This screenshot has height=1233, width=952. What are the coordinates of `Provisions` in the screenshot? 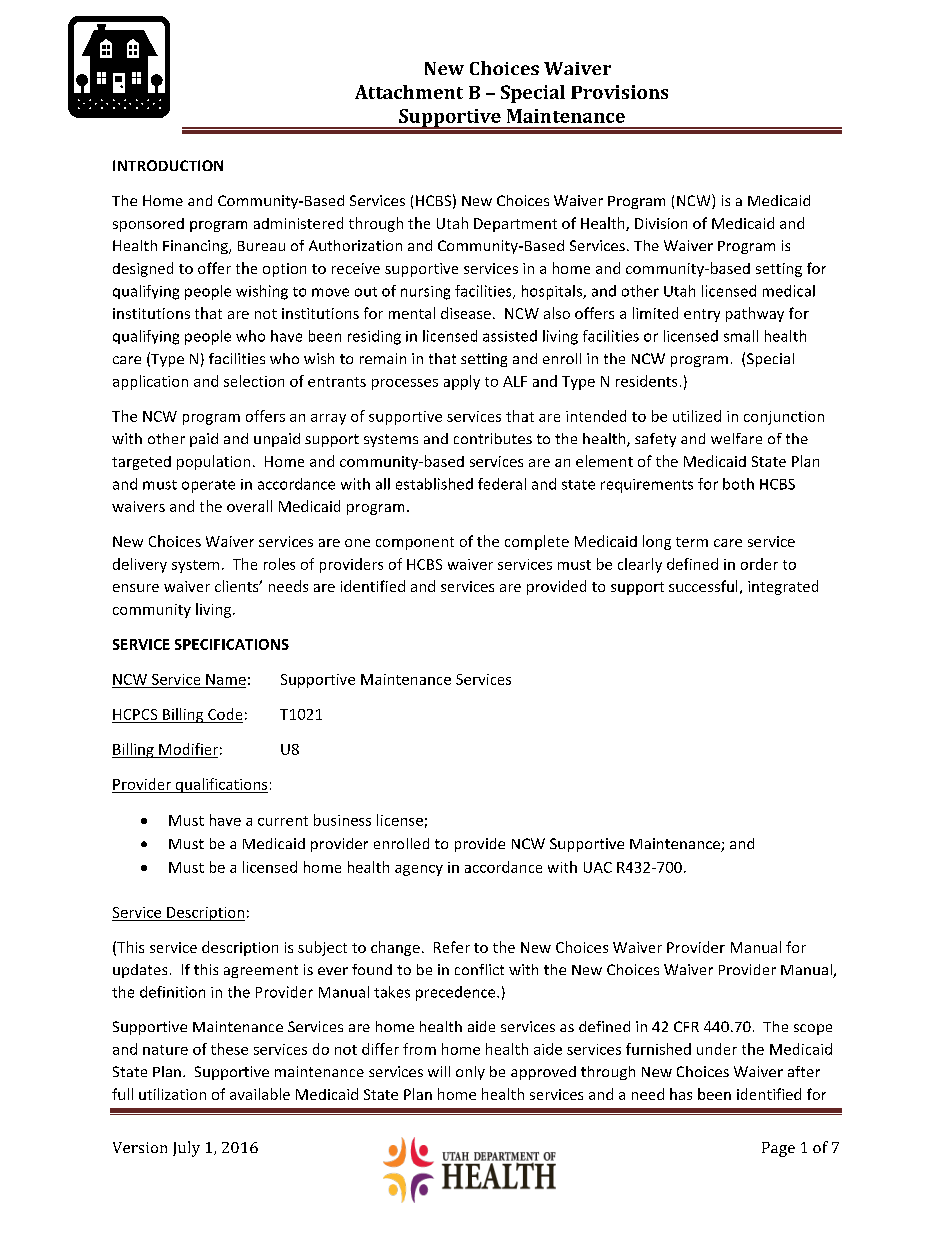 It's located at (619, 92).
